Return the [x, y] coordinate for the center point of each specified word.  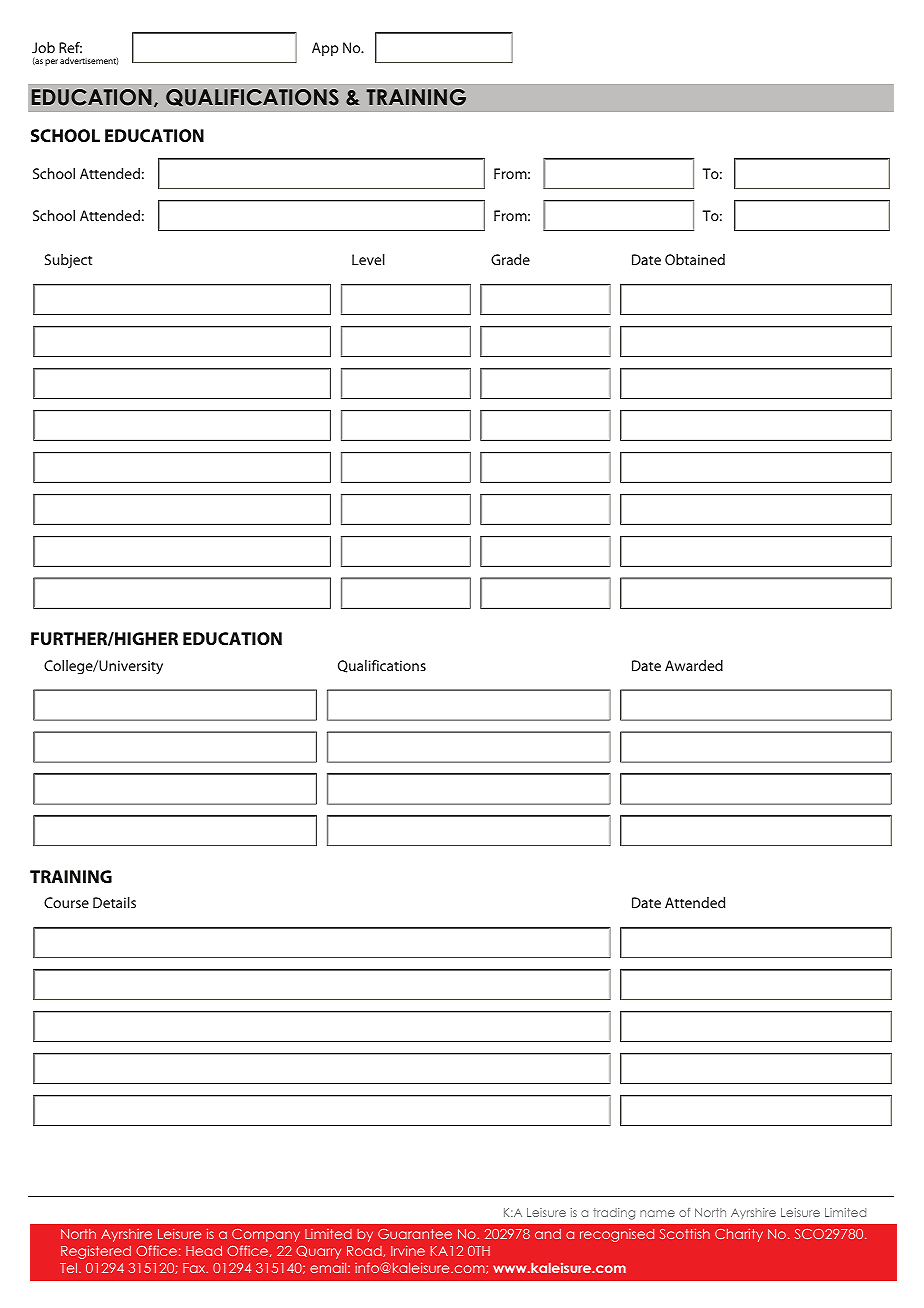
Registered [96, 1252]
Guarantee [415, 1234]
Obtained [695, 259]
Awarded [694, 665]
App [325, 49]
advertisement [89, 61]
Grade [510, 259]
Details [114, 902]
